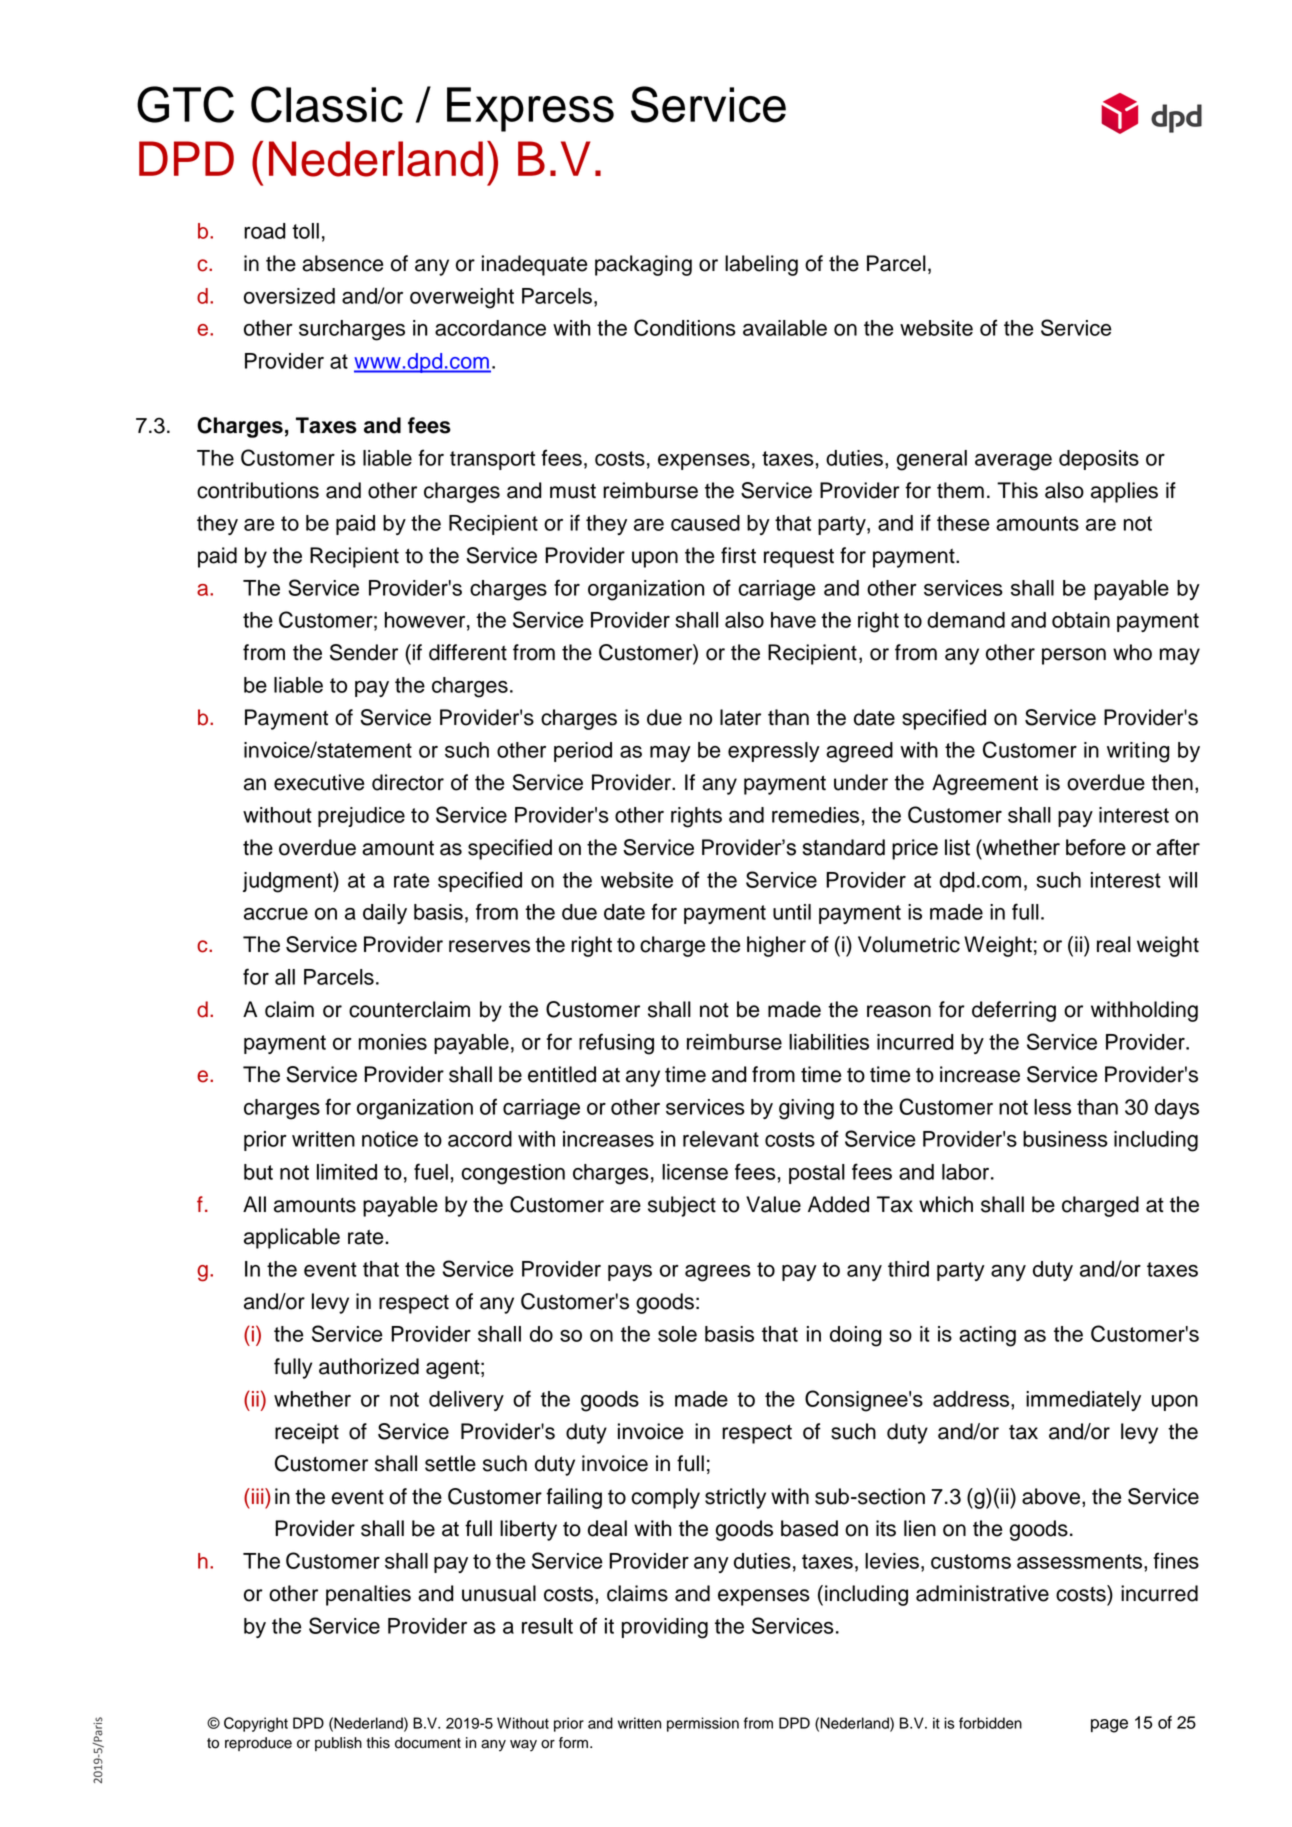 The width and height of the screenshot is (1292, 1827). What do you see at coordinates (347, 1172) in the screenshot?
I see `limited` at bounding box center [347, 1172].
